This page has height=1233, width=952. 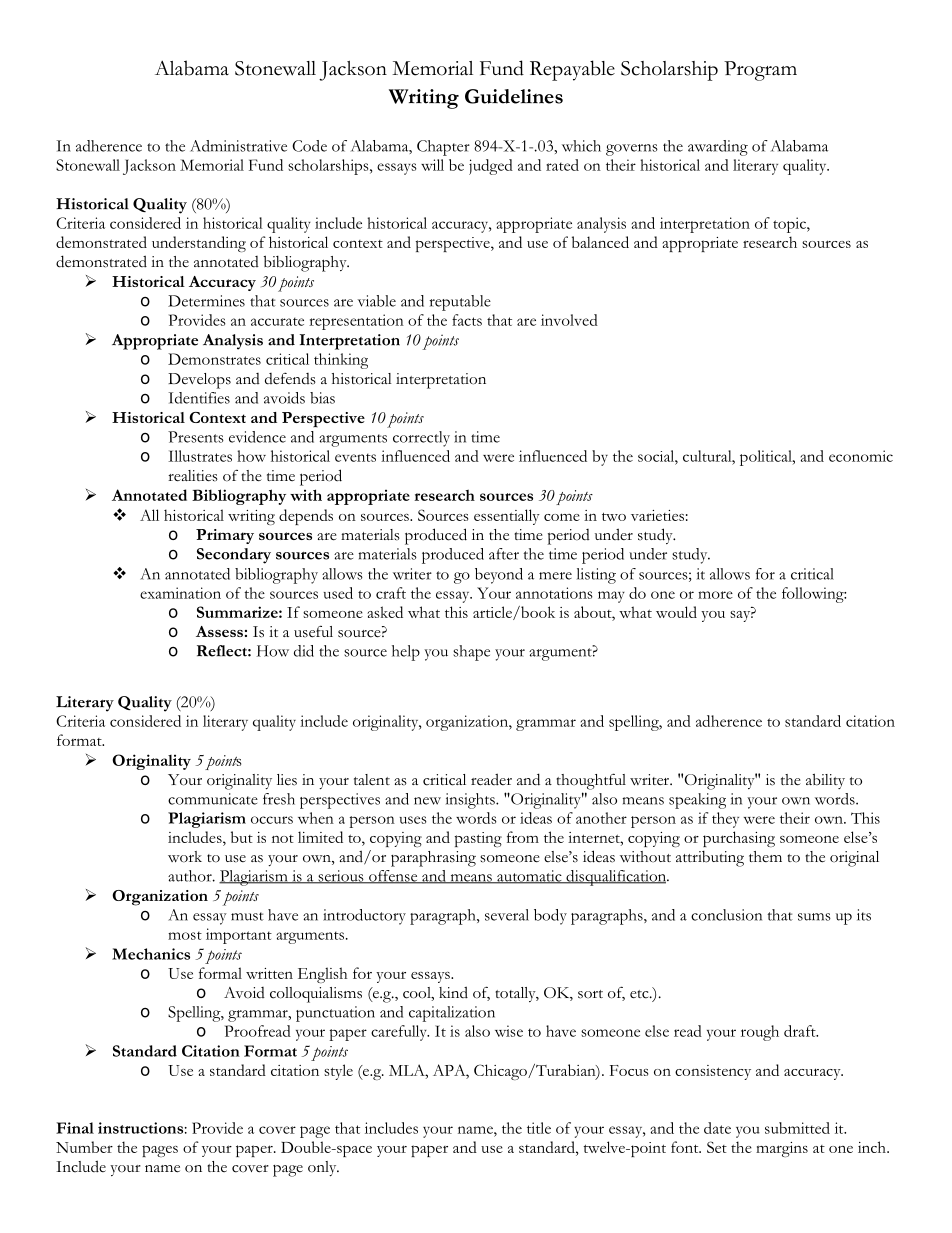 I want to click on Number, so click(x=84, y=1147).
